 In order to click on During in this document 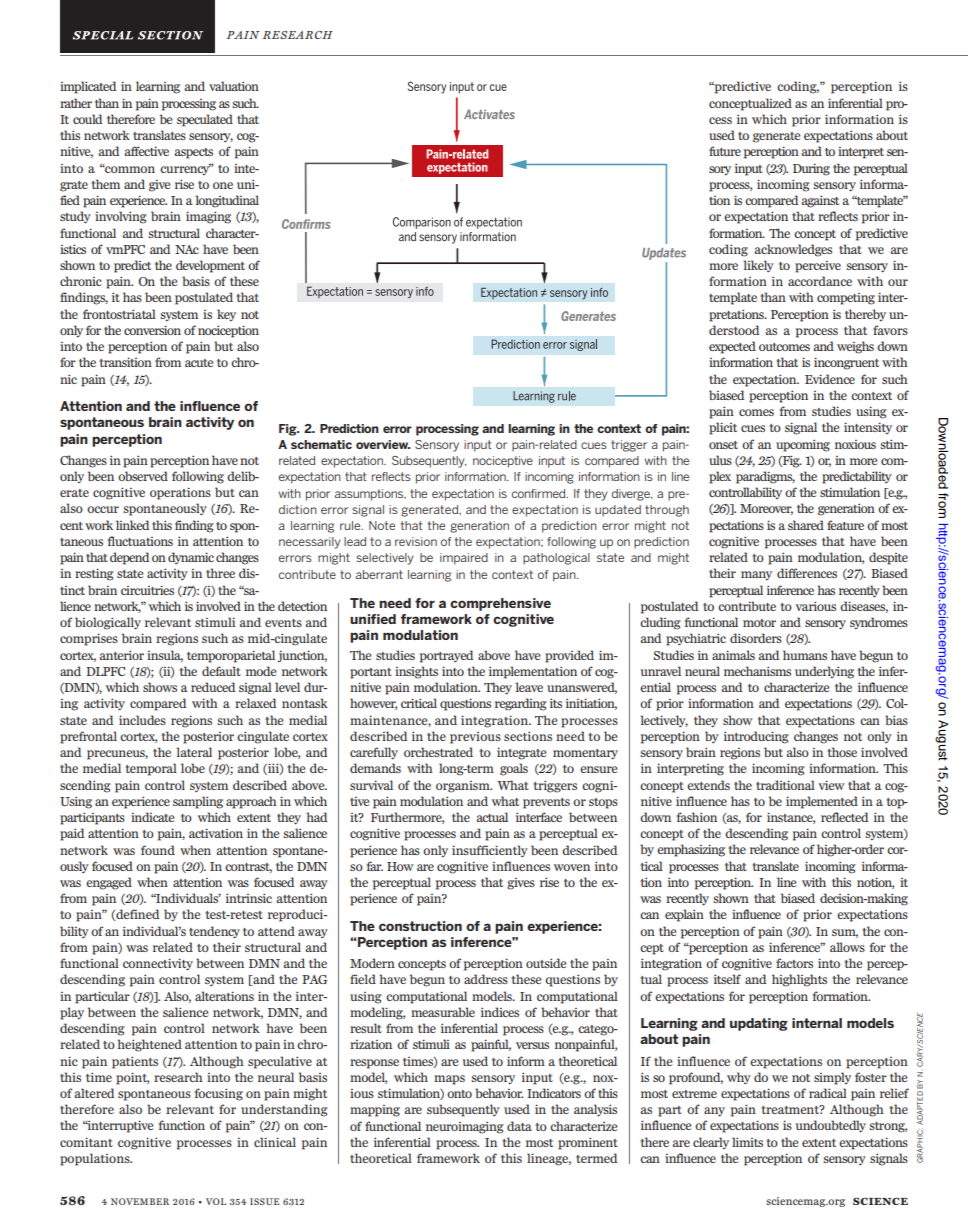, I will do `click(811, 169)`.
